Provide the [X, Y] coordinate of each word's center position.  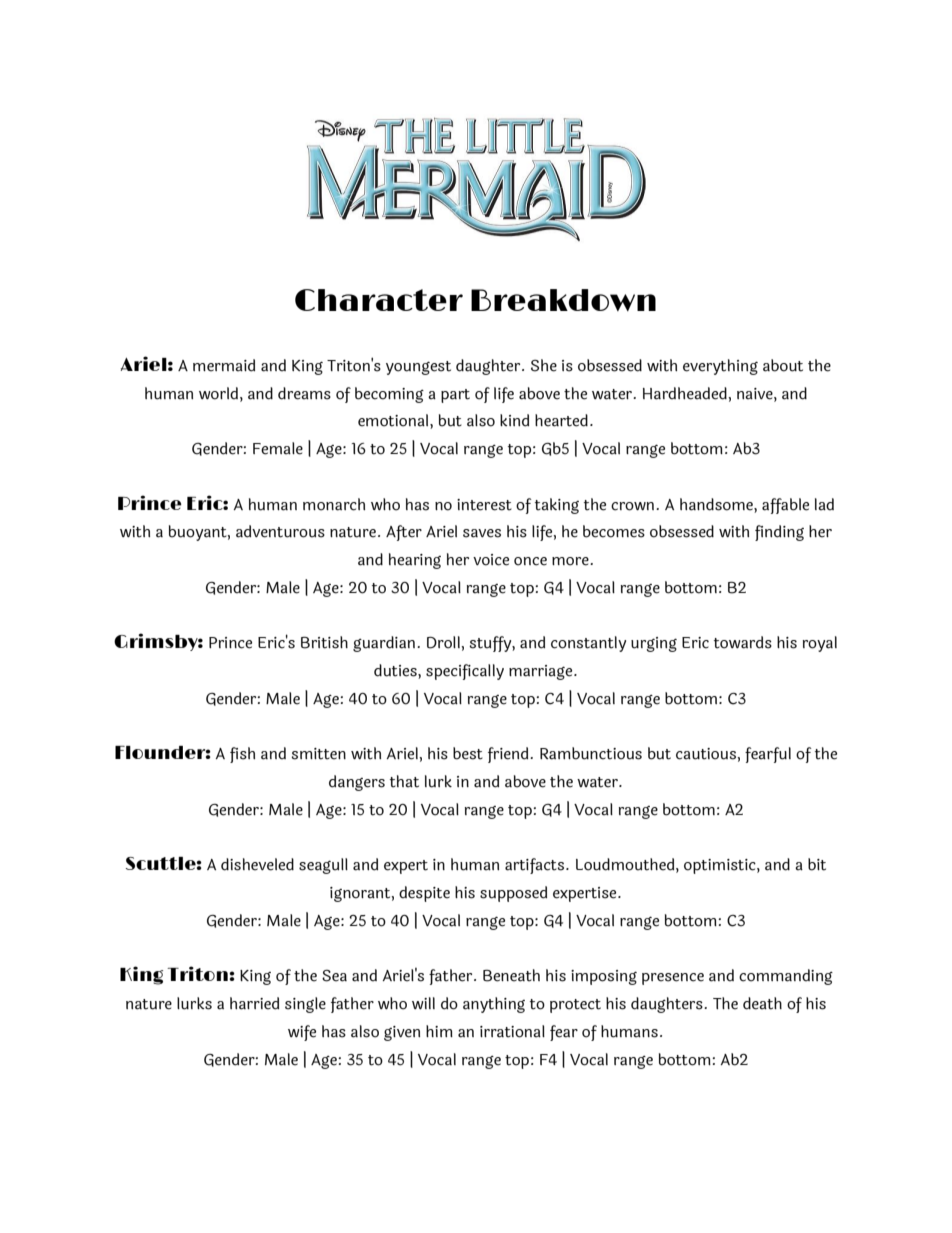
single [305, 1005]
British [324, 642]
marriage [542, 672]
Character [379, 300]
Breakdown [563, 300]
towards [743, 642]
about [783, 365]
